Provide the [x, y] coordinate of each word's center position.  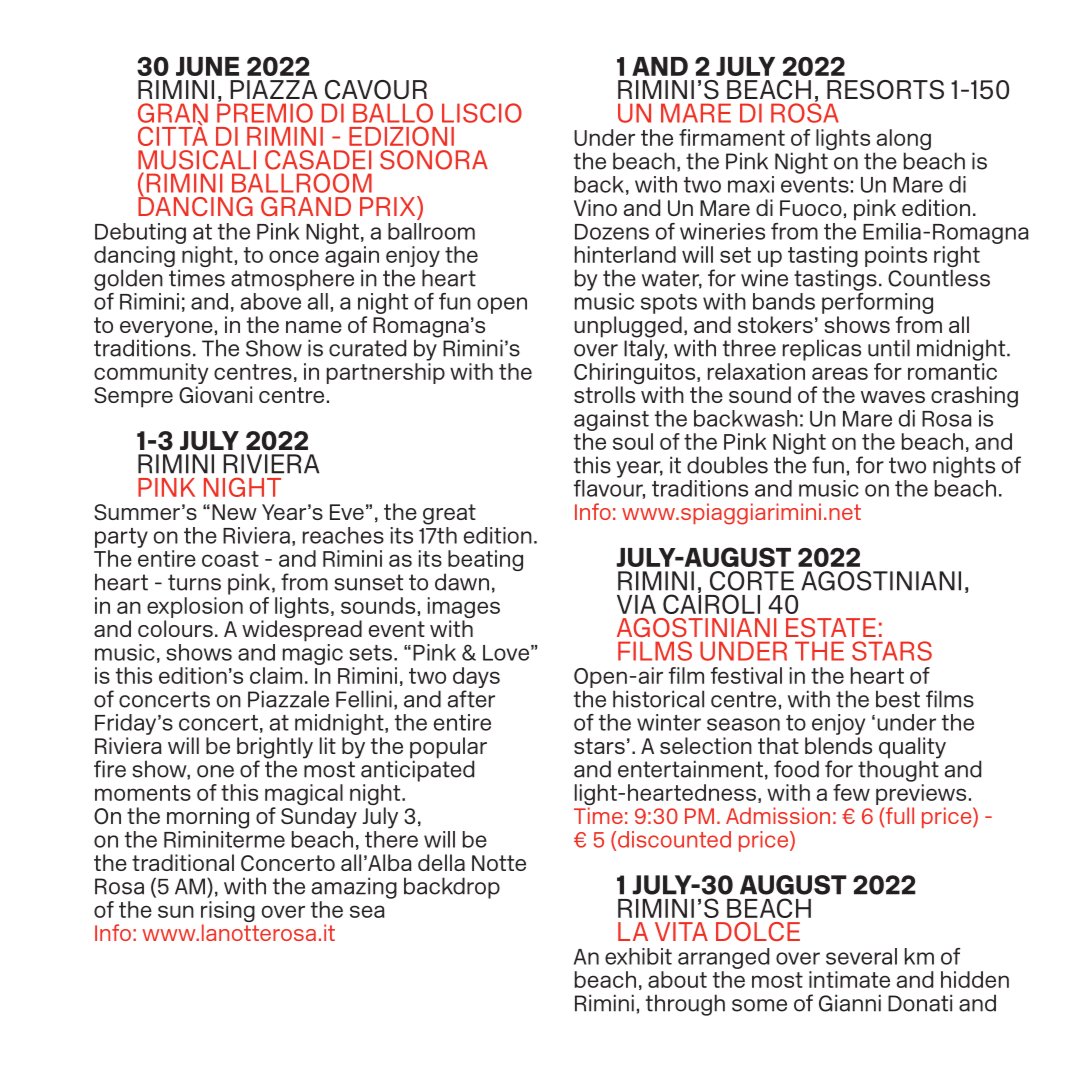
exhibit [638, 956]
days [476, 679]
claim [276, 675]
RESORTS [885, 90]
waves [893, 397]
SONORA [434, 160]
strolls [604, 394]
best [898, 699]
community [151, 373]
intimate [849, 979]
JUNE [207, 66]
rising [228, 913]
